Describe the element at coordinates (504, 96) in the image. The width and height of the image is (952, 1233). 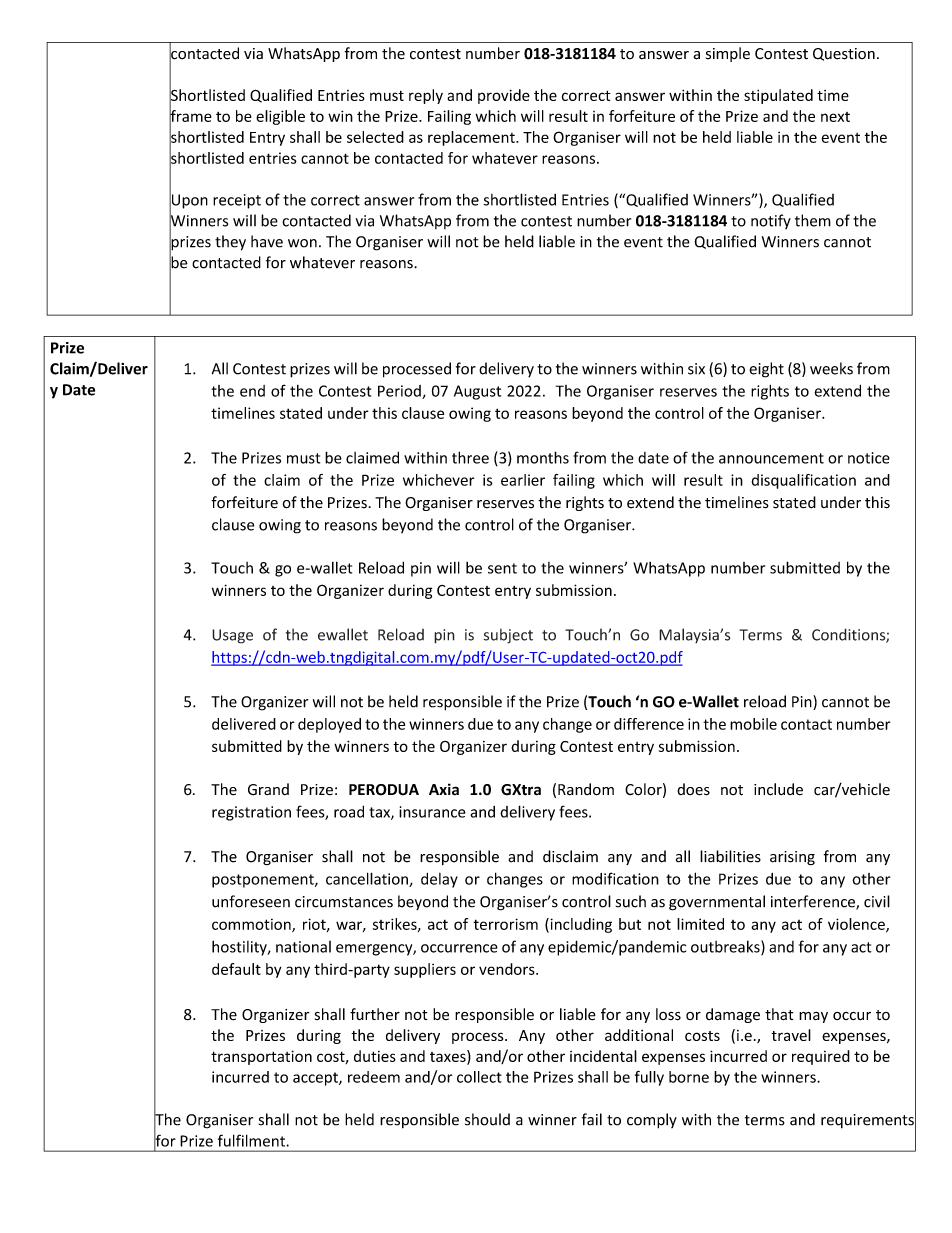
I see `provide` at that location.
